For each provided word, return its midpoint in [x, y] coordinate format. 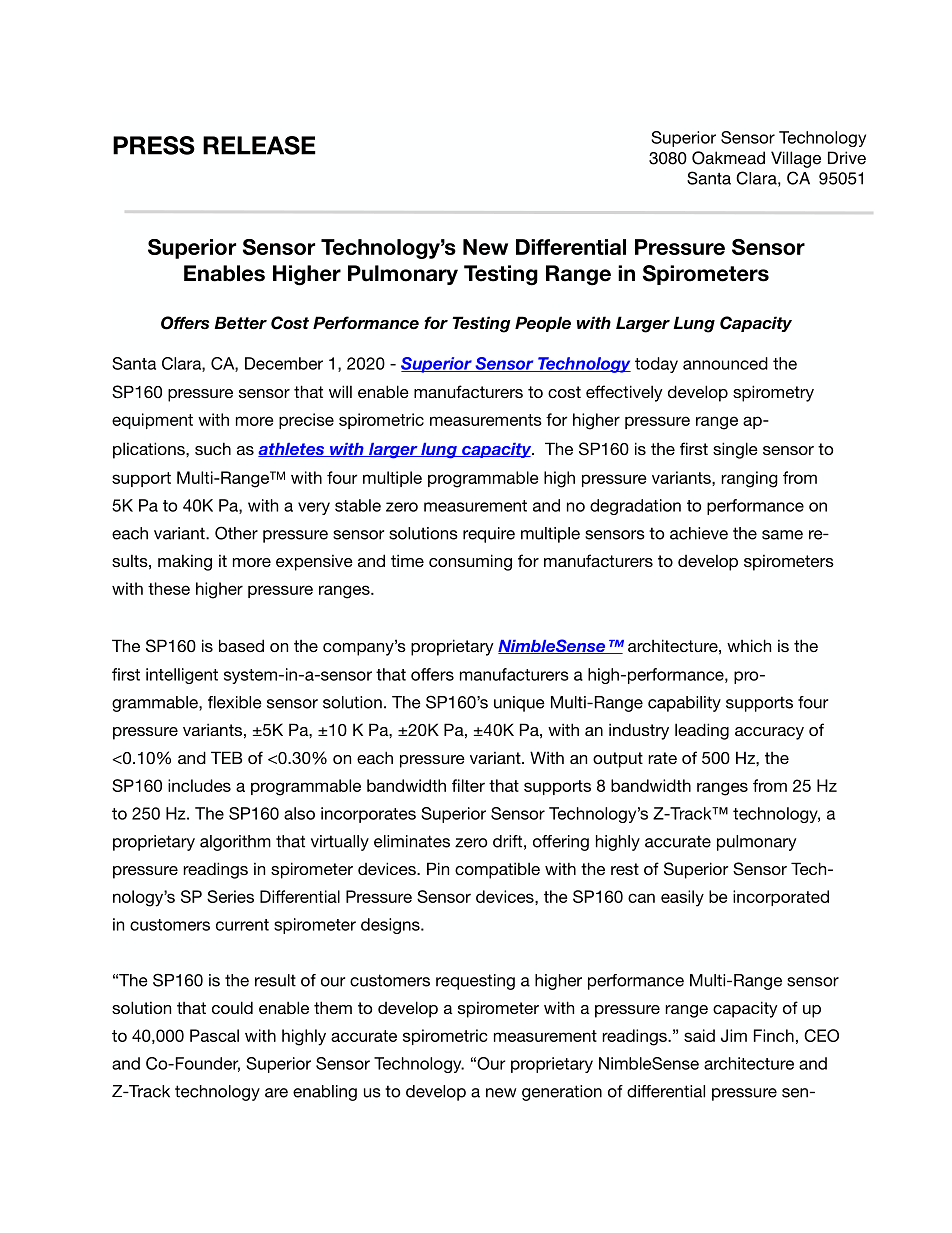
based [241, 645]
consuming [470, 562]
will [340, 391]
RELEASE [259, 145]
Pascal [214, 1035]
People [543, 324]
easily [682, 898]
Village [796, 159]
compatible [497, 870]
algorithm [235, 843]
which [749, 645]
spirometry [773, 393]
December [284, 363]
